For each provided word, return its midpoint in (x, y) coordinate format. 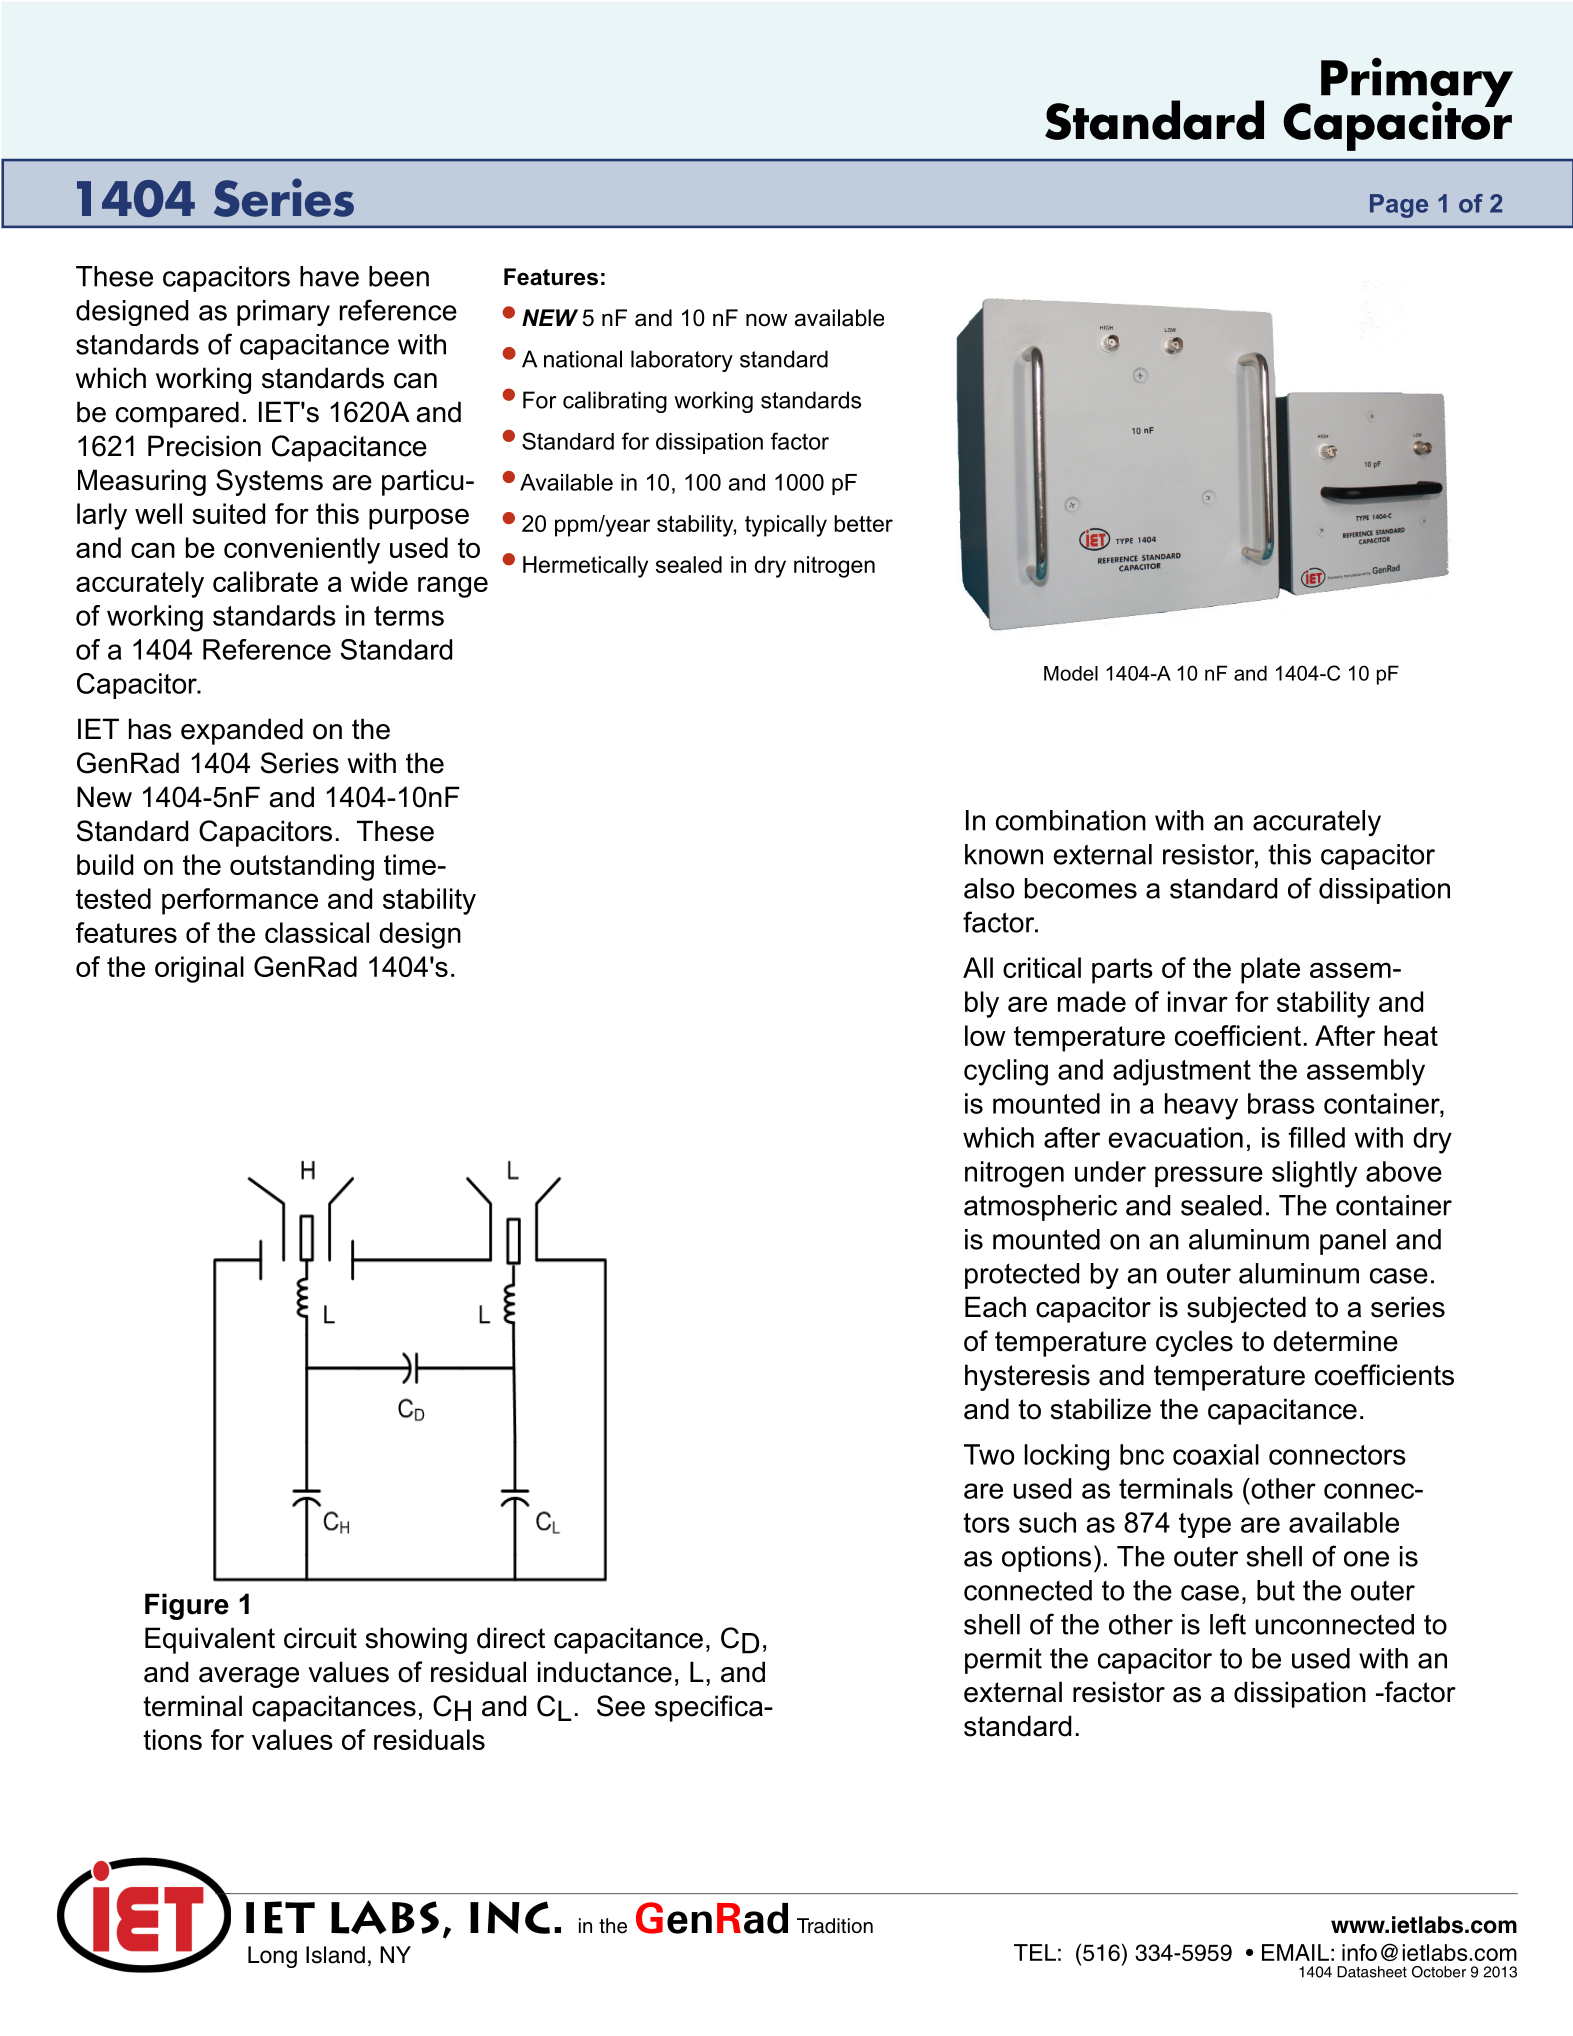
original (199, 969)
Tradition (835, 1926)
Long (272, 1957)
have (329, 276)
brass (1281, 1103)
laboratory (682, 361)
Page (1399, 206)
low (985, 1035)
